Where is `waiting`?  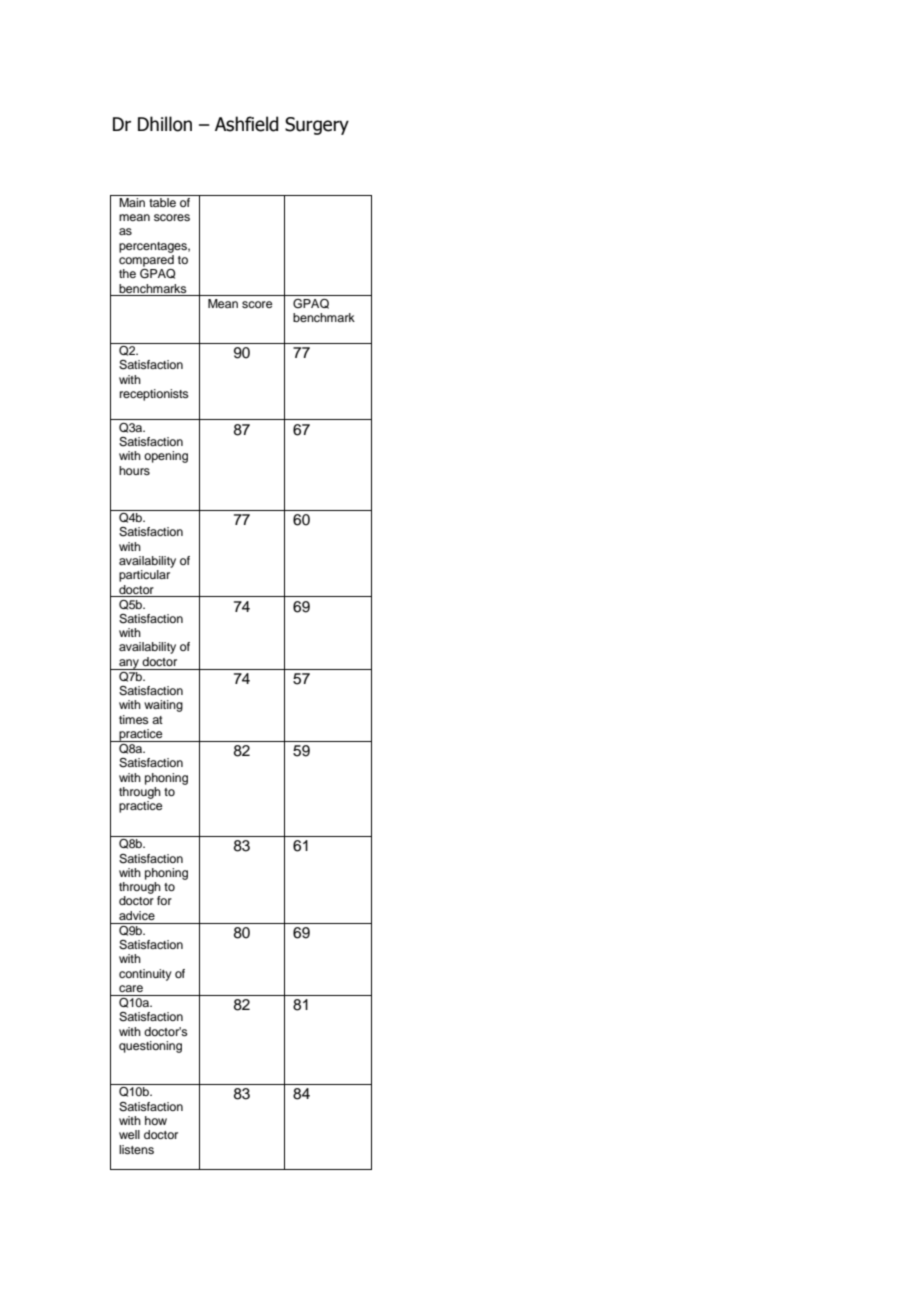 waiting is located at coordinates (163, 706).
